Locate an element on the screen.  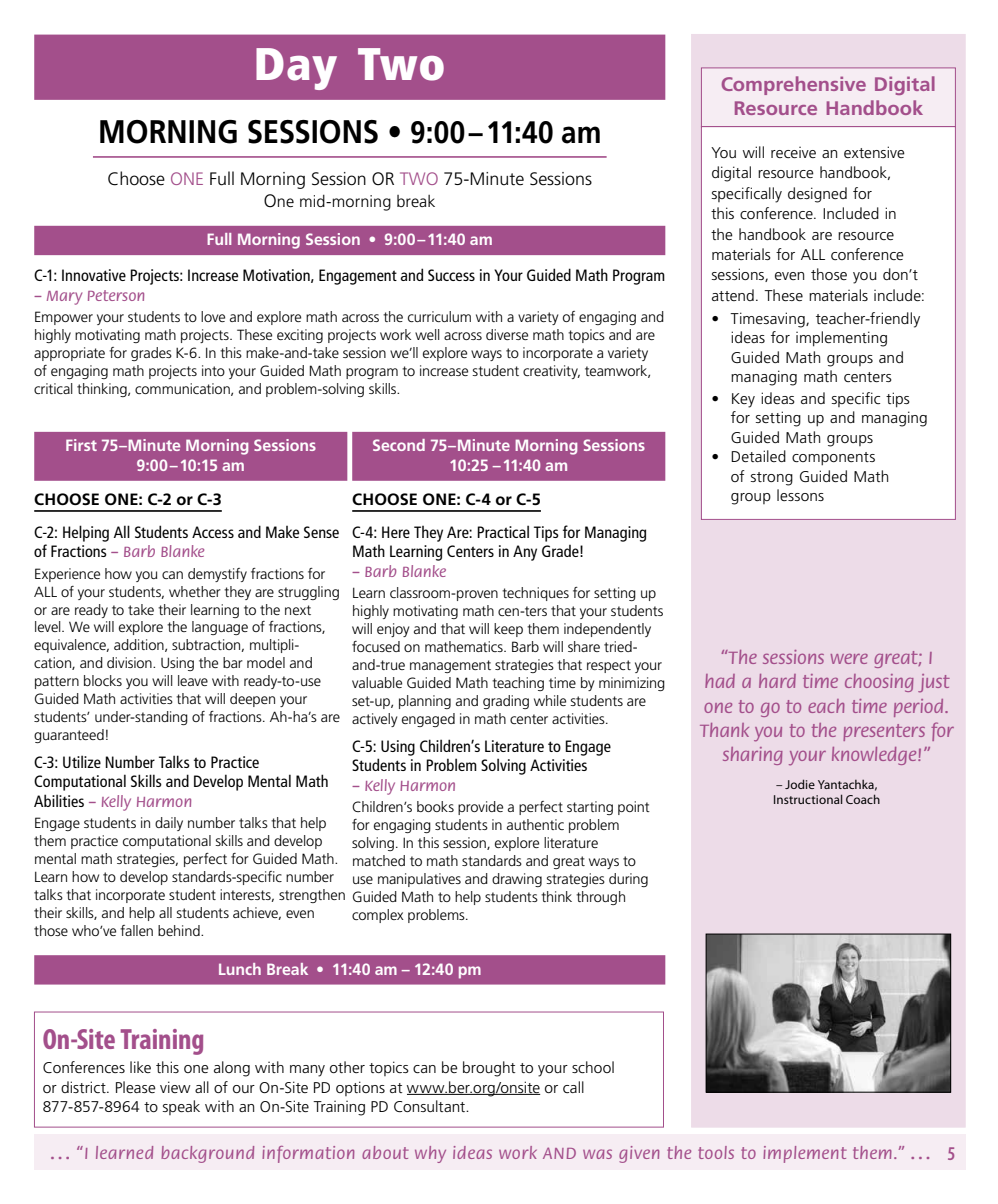
Comprehensive is located at coordinates (794, 85).
